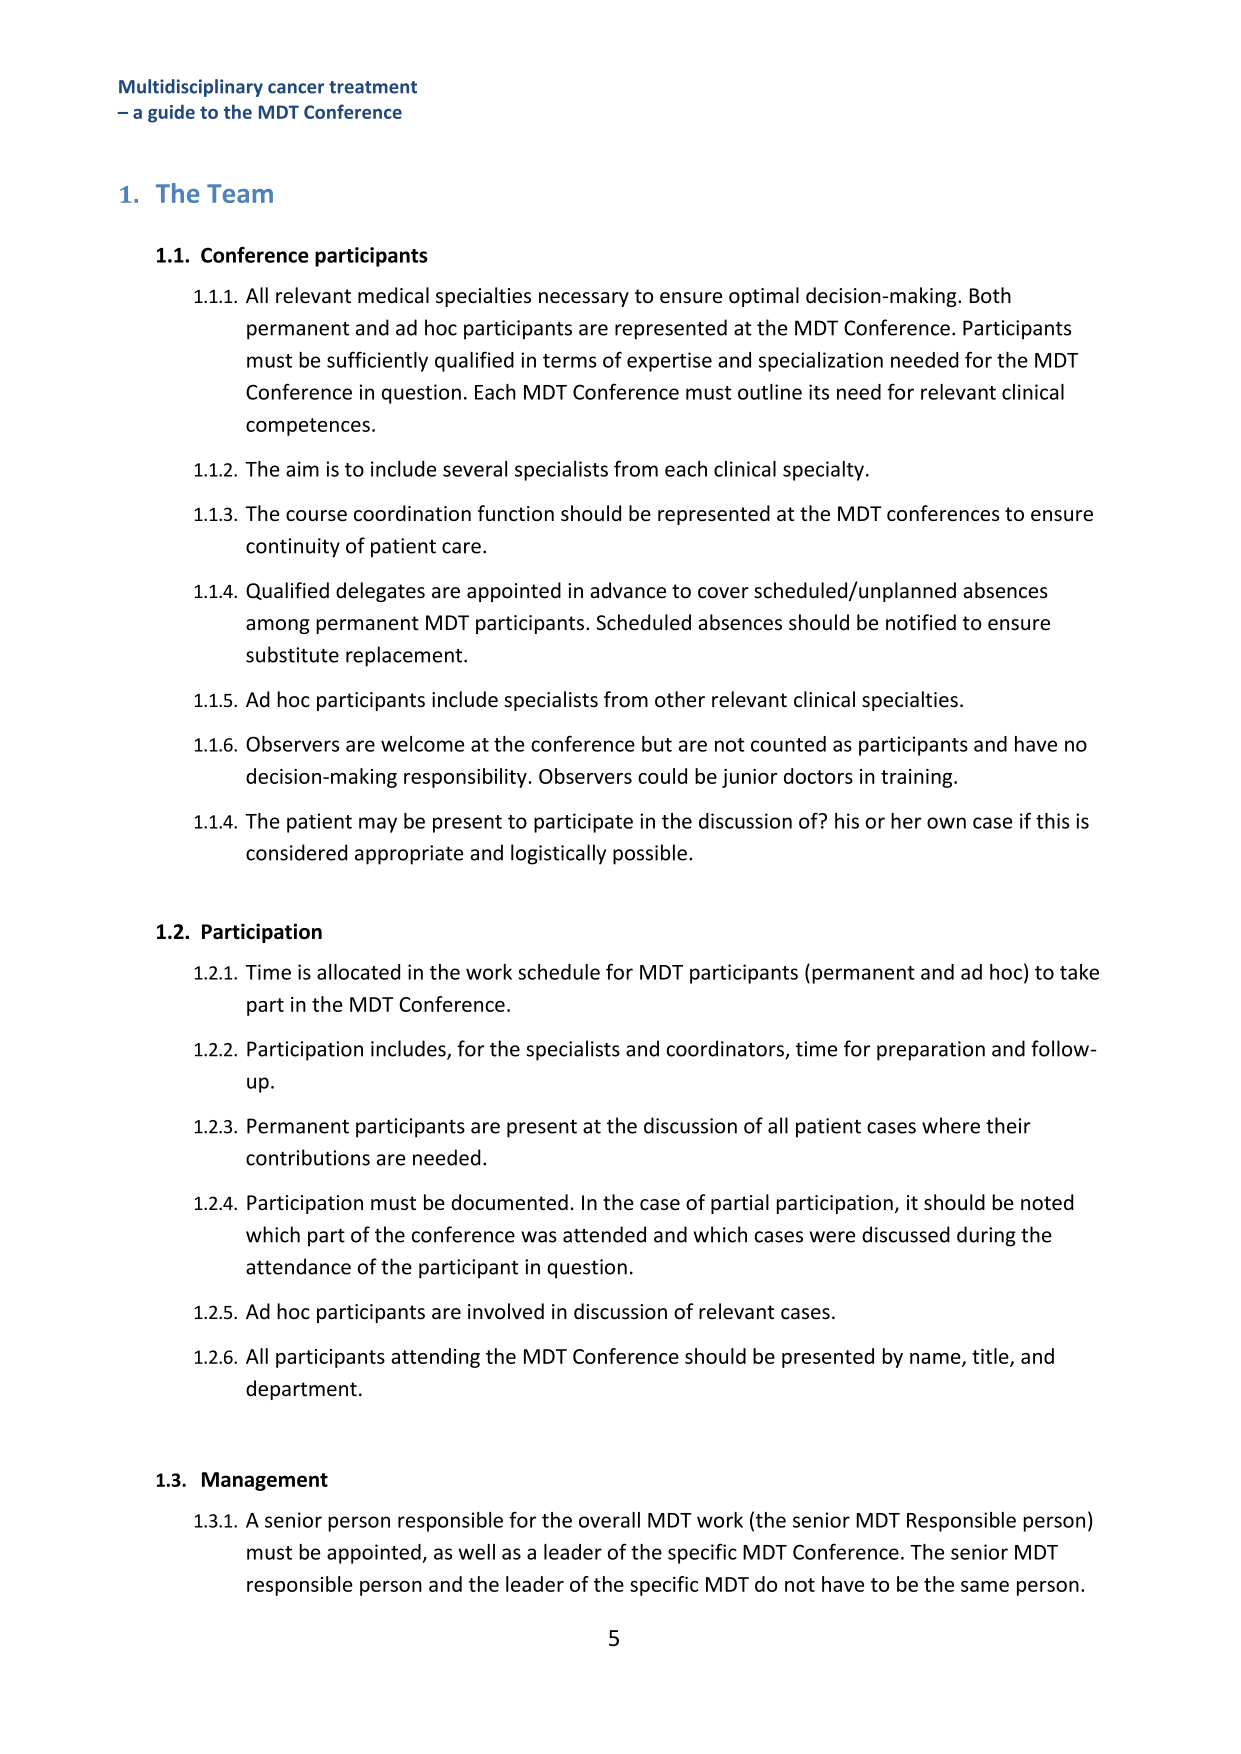 This screenshot has width=1241, height=1754. I want to click on attended, so click(604, 1234).
